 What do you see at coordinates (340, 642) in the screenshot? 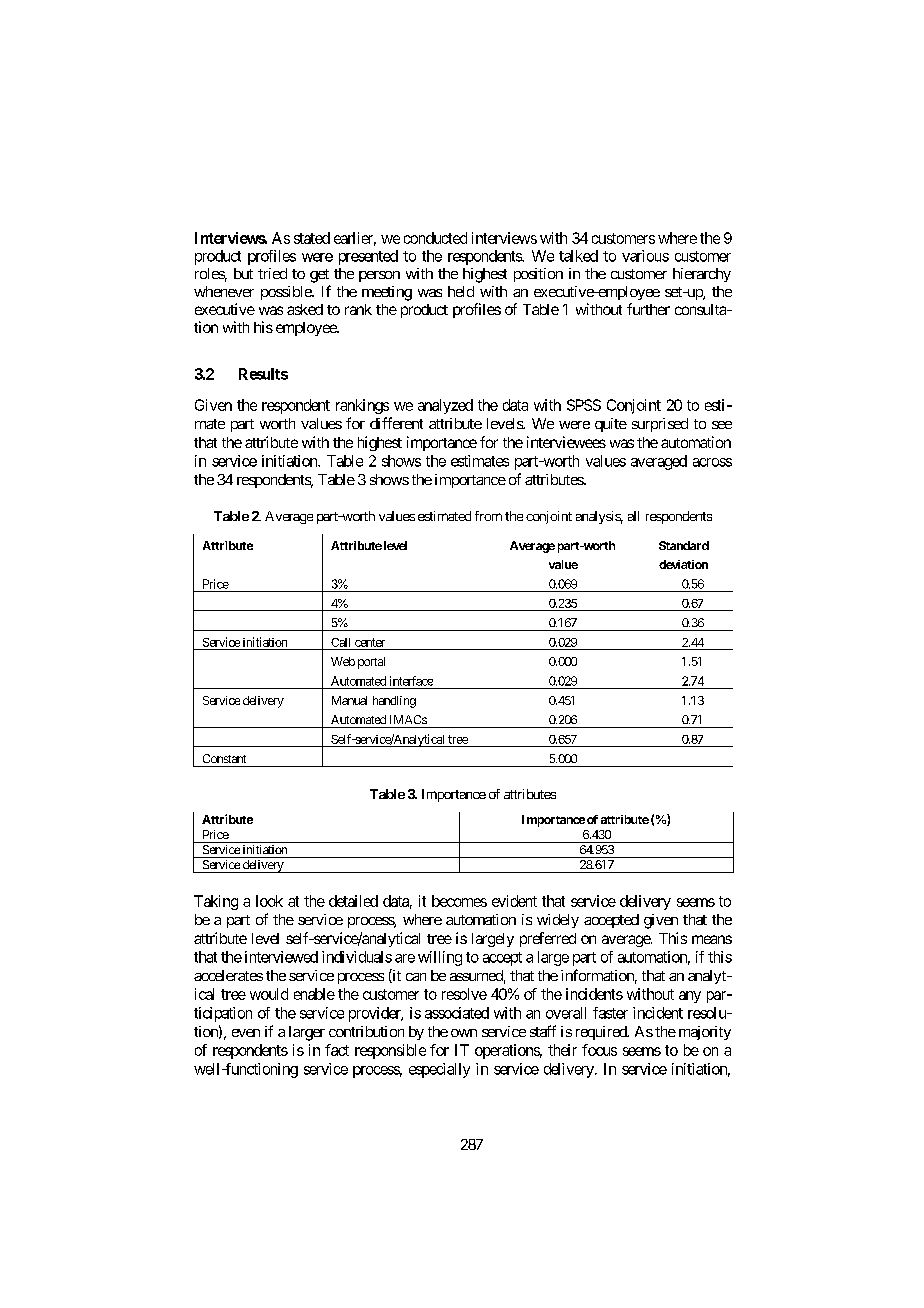
I see `Call` at bounding box center [340, 642].
